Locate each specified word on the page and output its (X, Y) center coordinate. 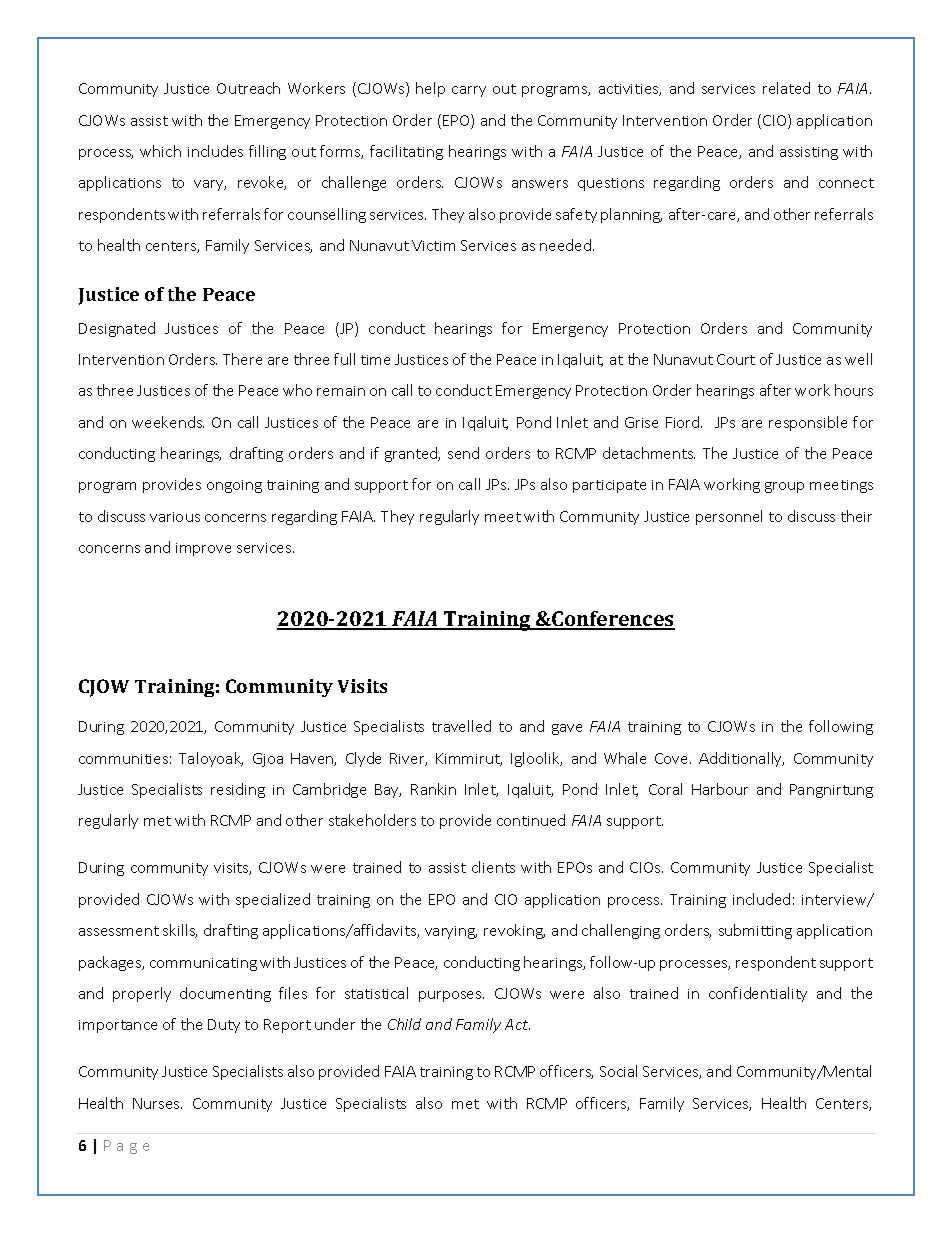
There (242, 359)
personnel (729, 517)
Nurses (157, 1103)
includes (215, 151)
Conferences (612, 620)
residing (238, 790)
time (375, 360)
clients (493, 867)
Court (736, 359)
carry (469, 91)
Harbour (720, 789)
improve (203, 549)
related (786, 88)
